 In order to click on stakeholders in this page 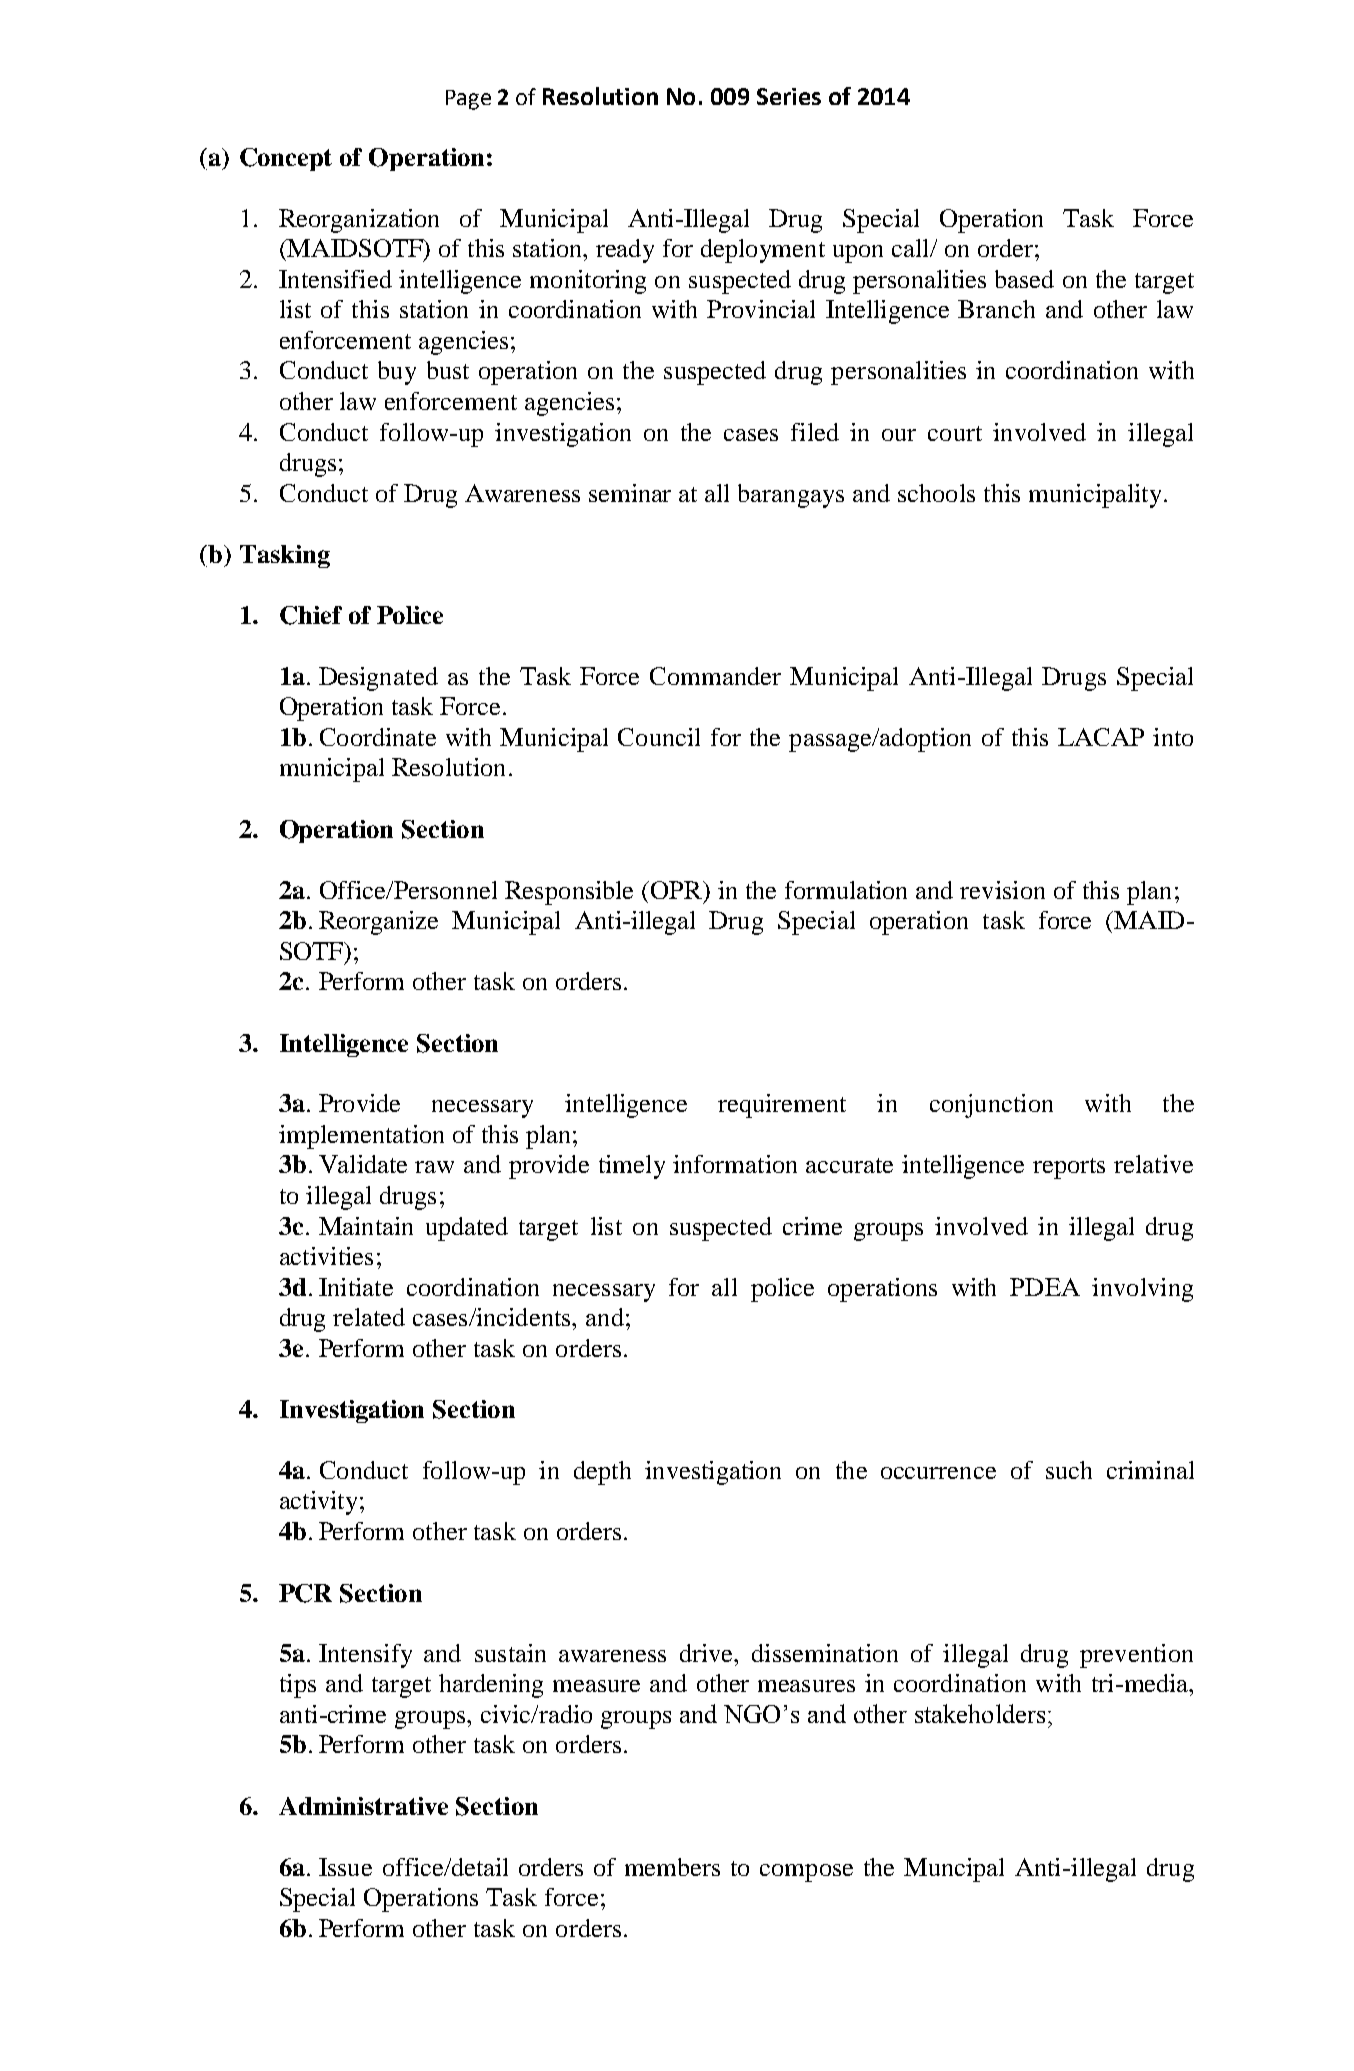, I will do `click(980, 1713)`.
